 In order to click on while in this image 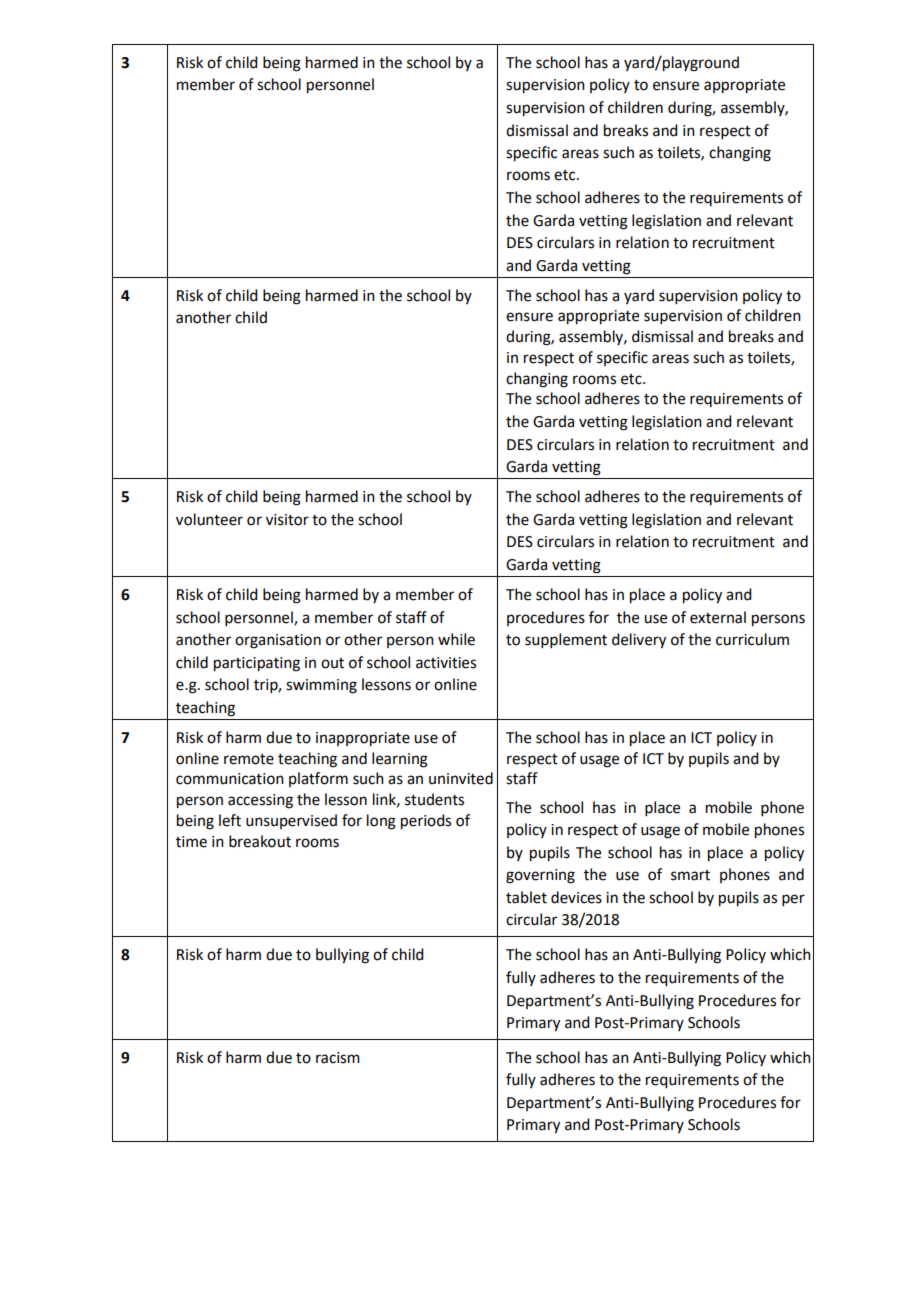, I will do `click(456, 639)`.
